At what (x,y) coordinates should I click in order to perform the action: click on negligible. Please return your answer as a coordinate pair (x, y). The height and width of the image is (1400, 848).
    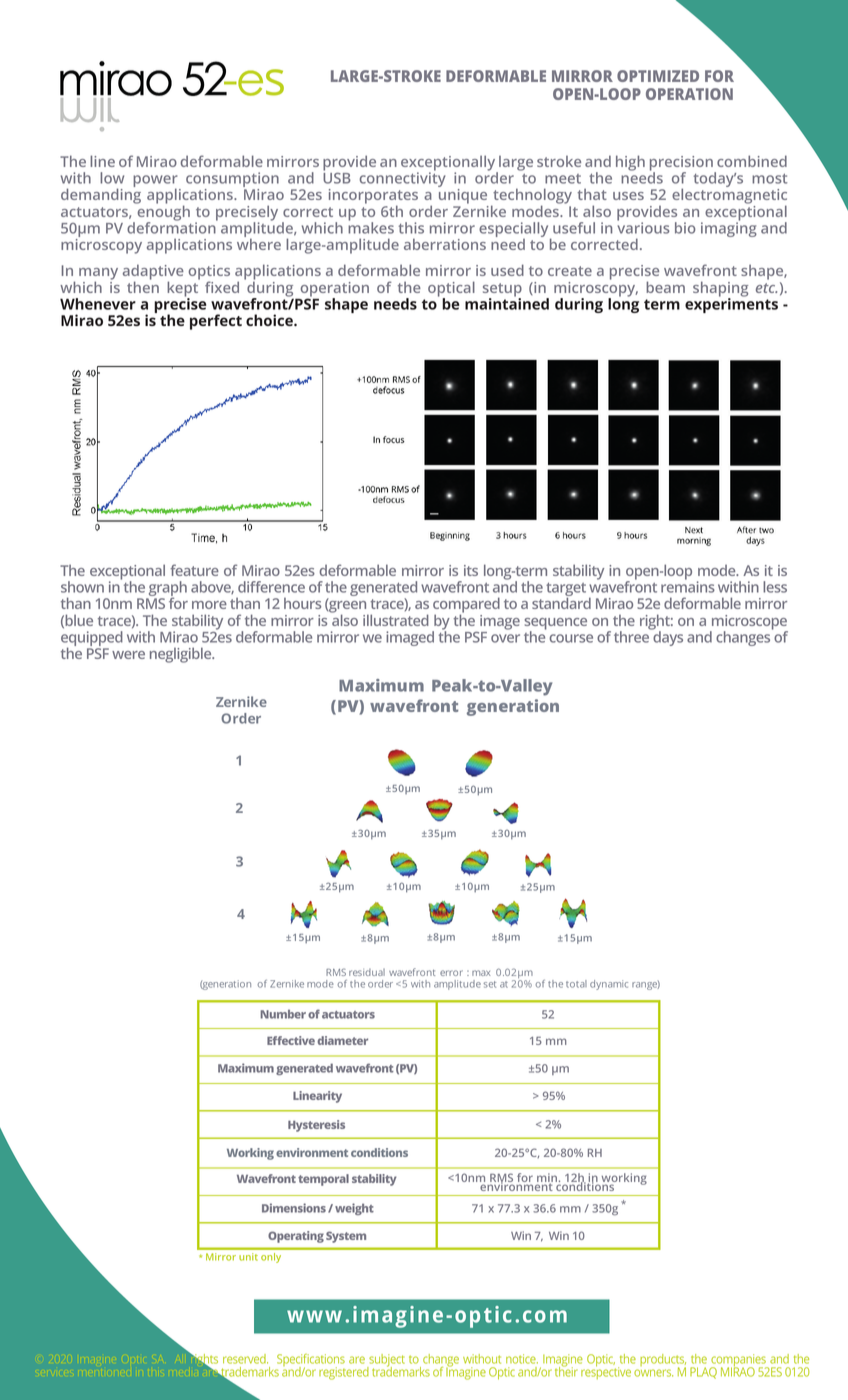
    Looking at the image, I should click on (182, 655).
